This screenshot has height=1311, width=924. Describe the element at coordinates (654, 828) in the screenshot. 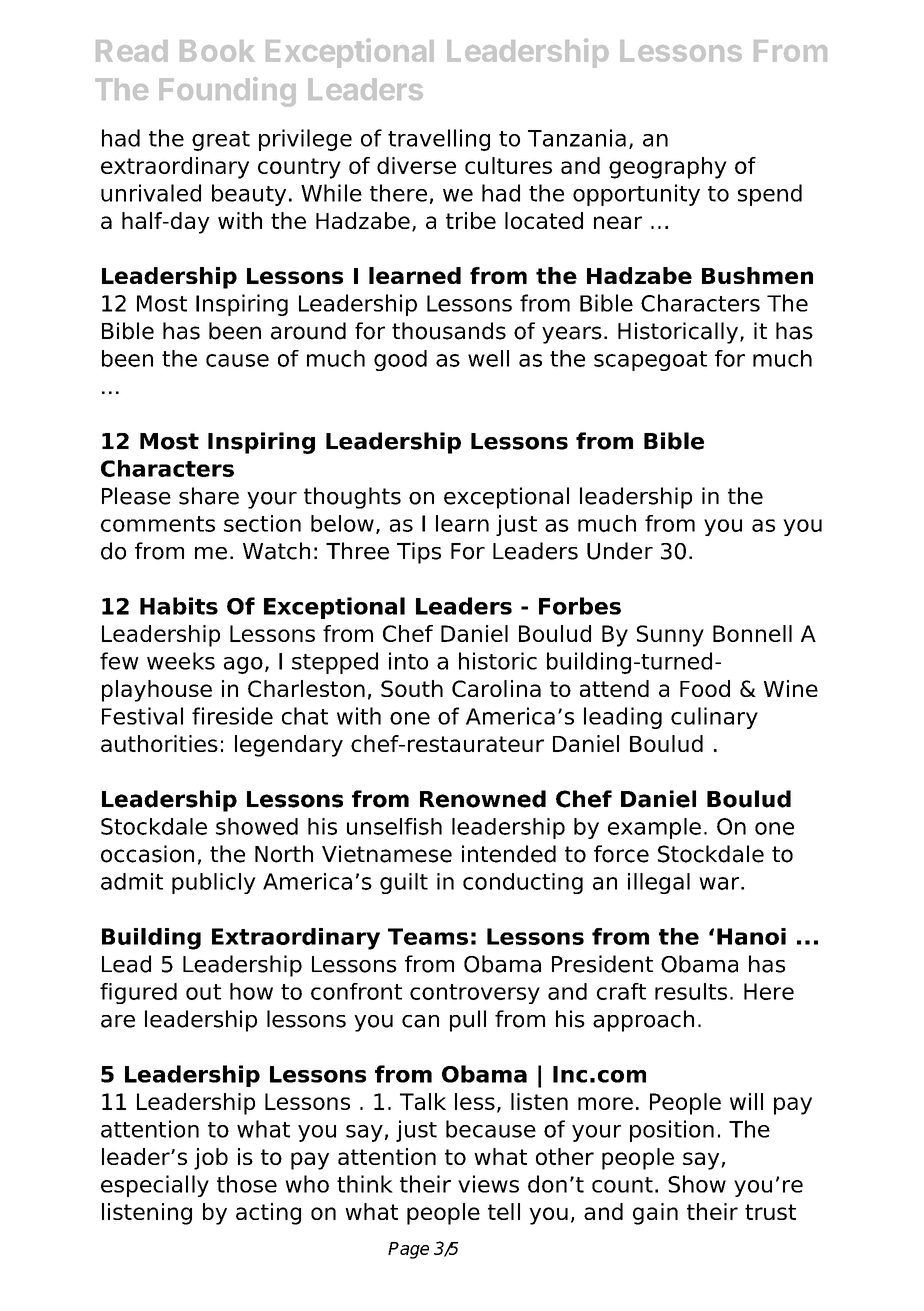

I see `example` at that location.
